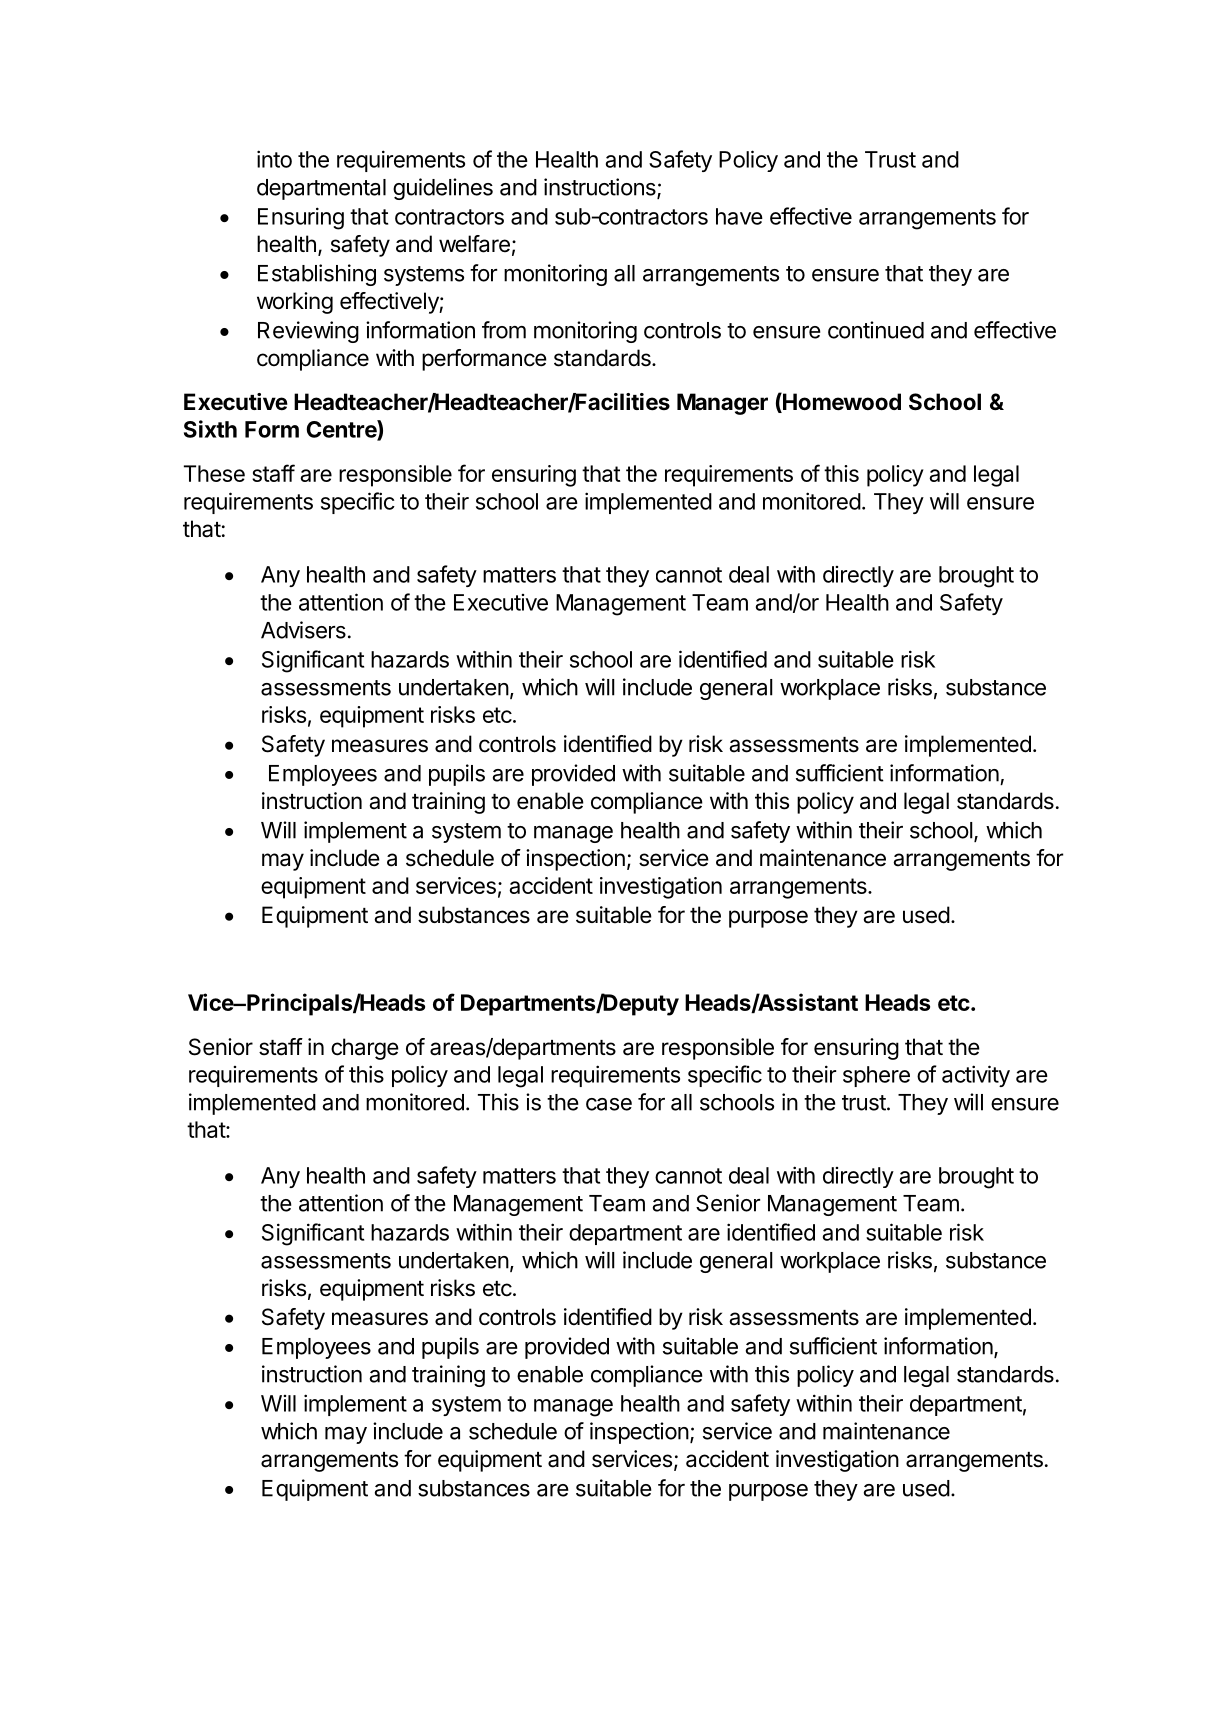 The image size is (1209, 1710). What do you see at coordinates (876, 330) in the screenshot?
I see `continued` at bounding box center [876, 330].
